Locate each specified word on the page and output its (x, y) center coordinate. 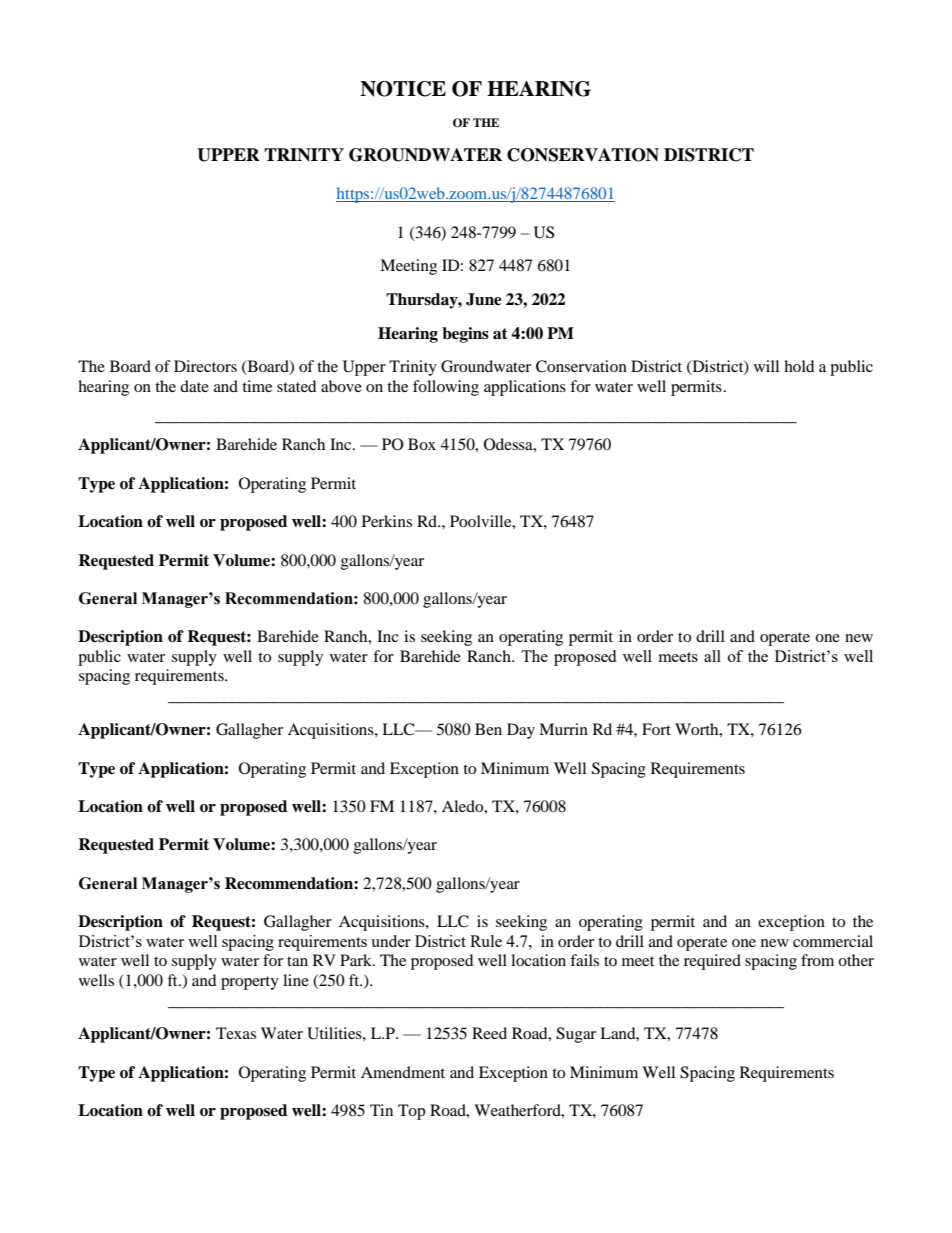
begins (465, 335)
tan (297, 961)
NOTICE (403, 89)
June (484, 299)
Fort (656, 729)
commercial (833, 941)
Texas (236, 1033)
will (766, 366)
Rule (486, 941)
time (257, 386)
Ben (488, 729)
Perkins (387, 521)
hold (799, 366)
